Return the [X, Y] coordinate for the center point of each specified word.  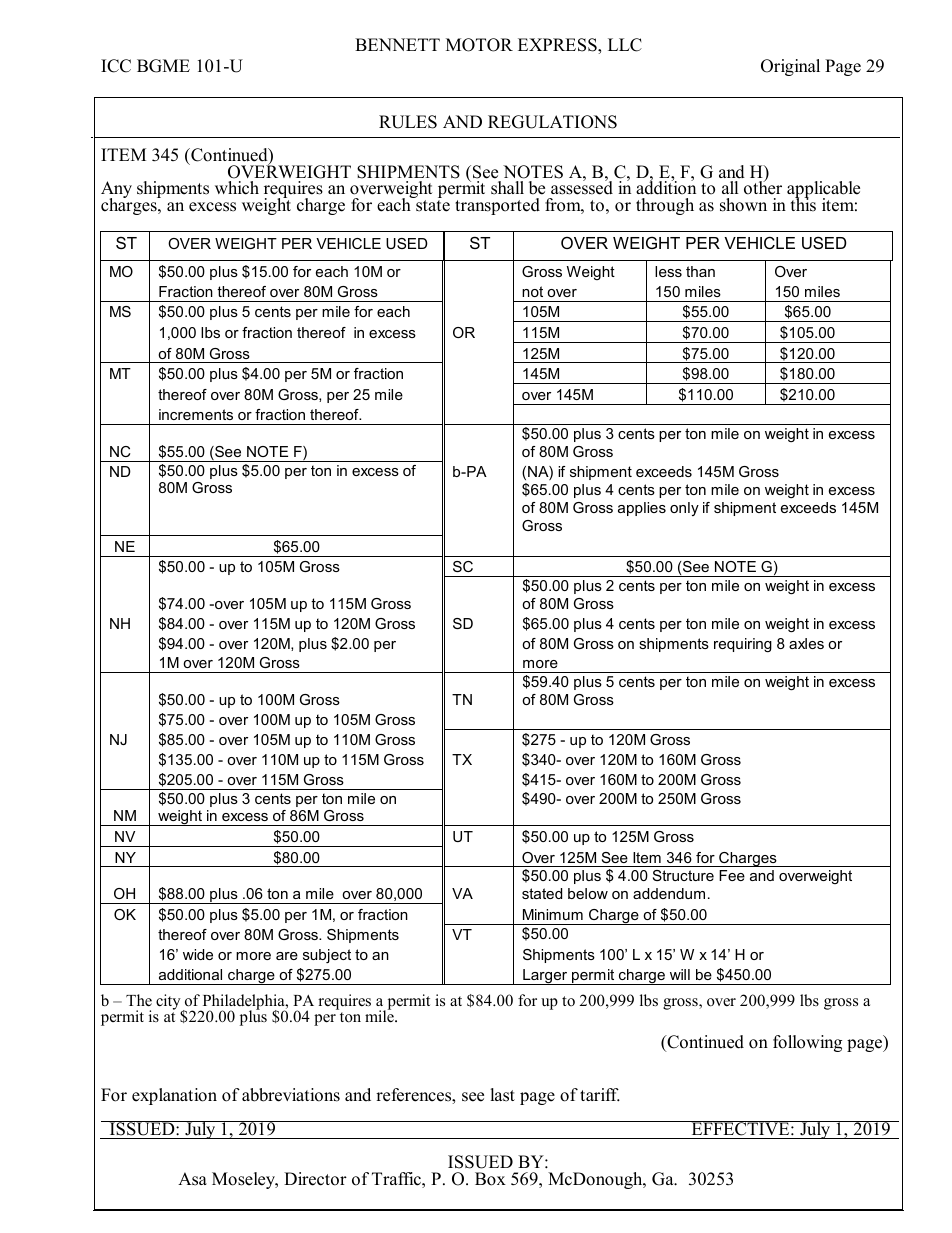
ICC [116, 66]
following [807, 1043]
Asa [192, 1179]
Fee [732, 875]
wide [198, 954]
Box [490, 1179]
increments [196, 414]
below [588, 893]
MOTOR [479, 45]
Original [790, 67]
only [684, 509]
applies [642, 509]
